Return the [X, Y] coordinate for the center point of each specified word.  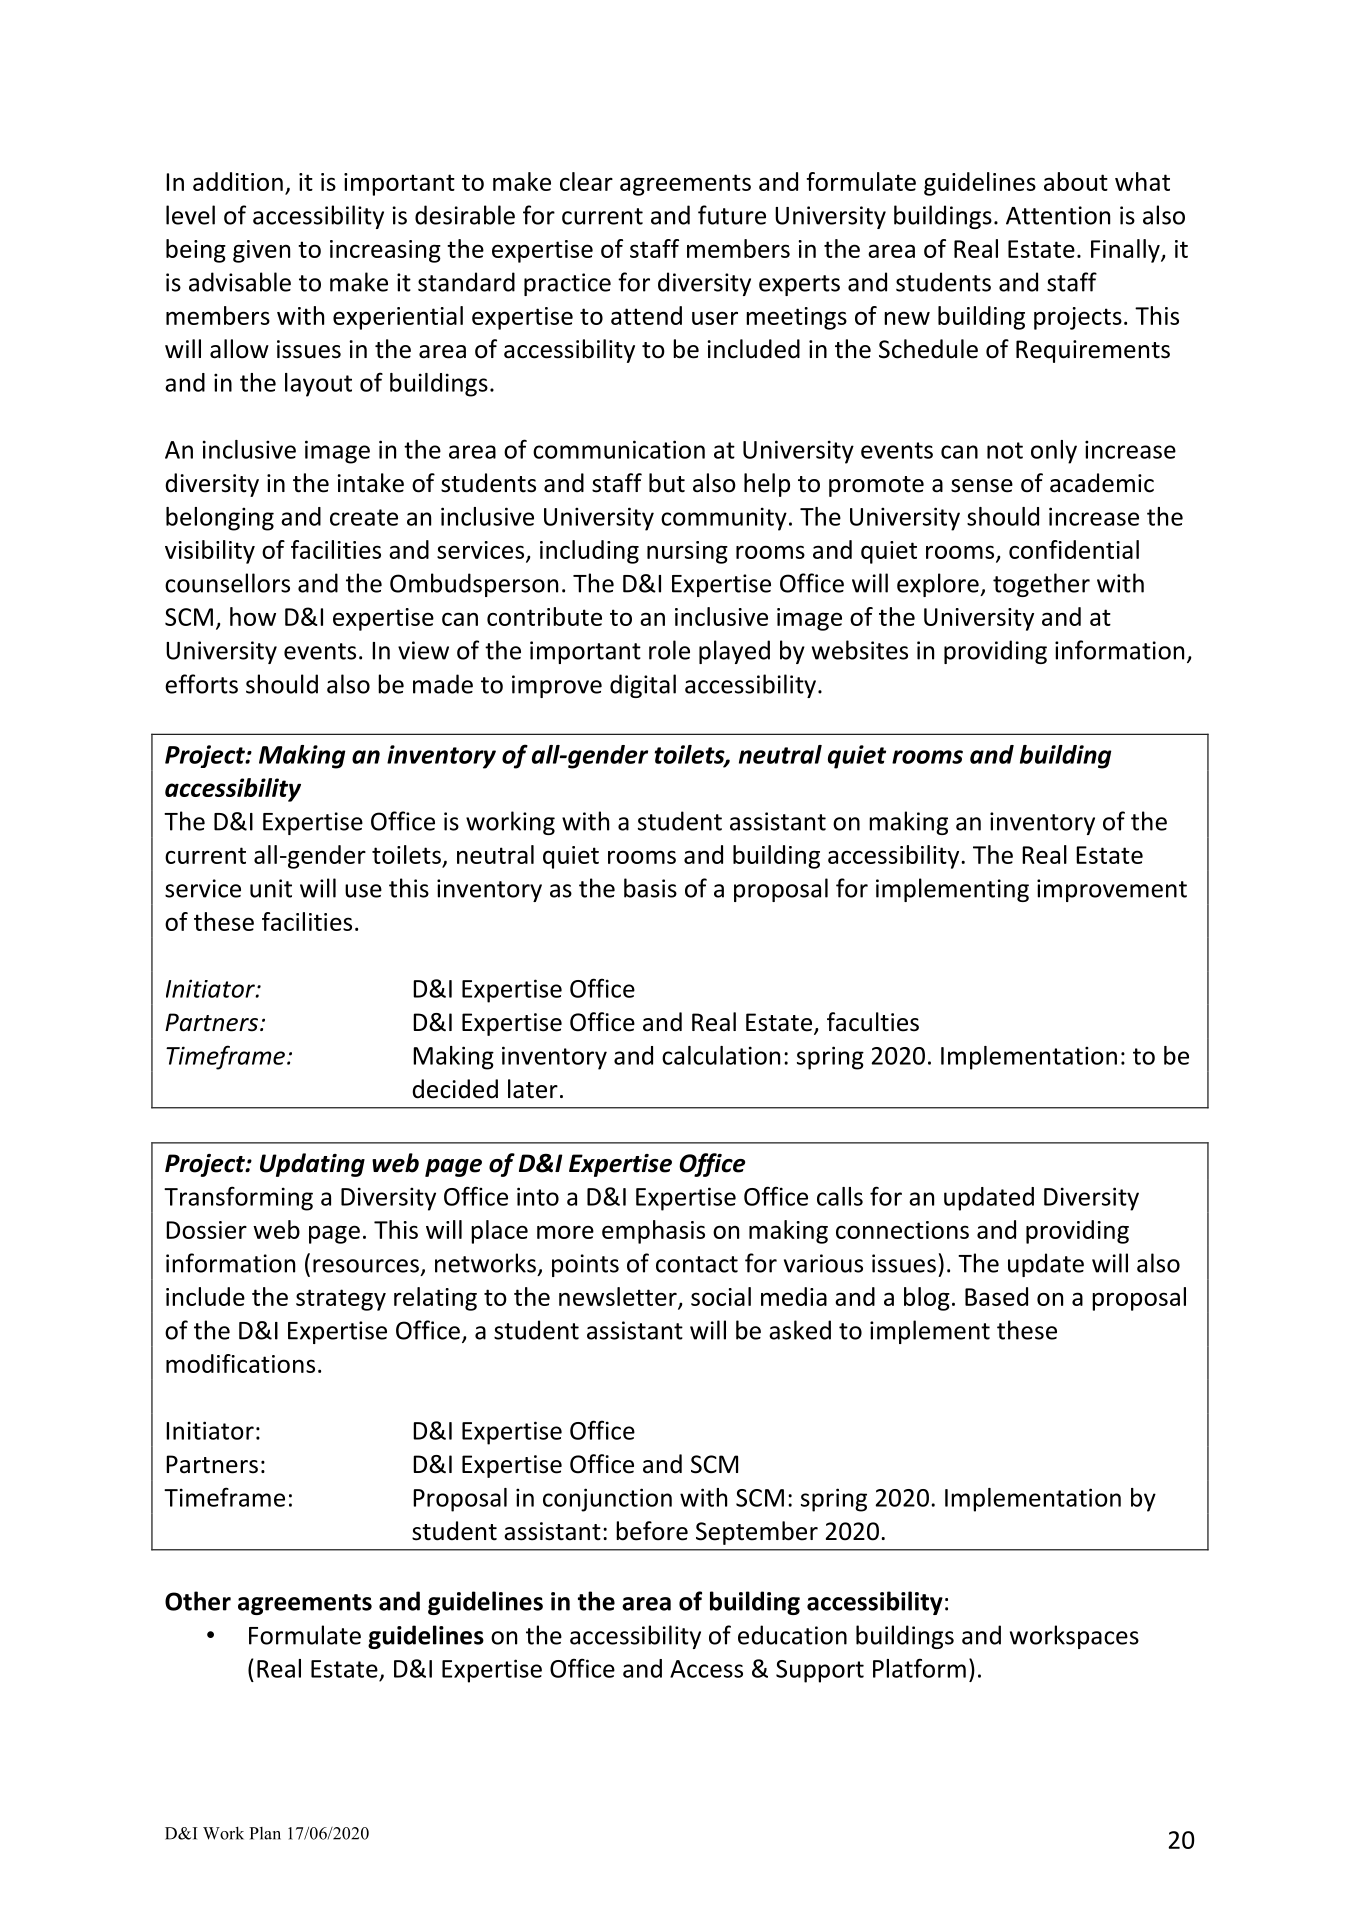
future [732, 215]
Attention [1058, 215]
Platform [919, 1668]
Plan [265, 1833]
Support [820, 1671]
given [261, 251]
